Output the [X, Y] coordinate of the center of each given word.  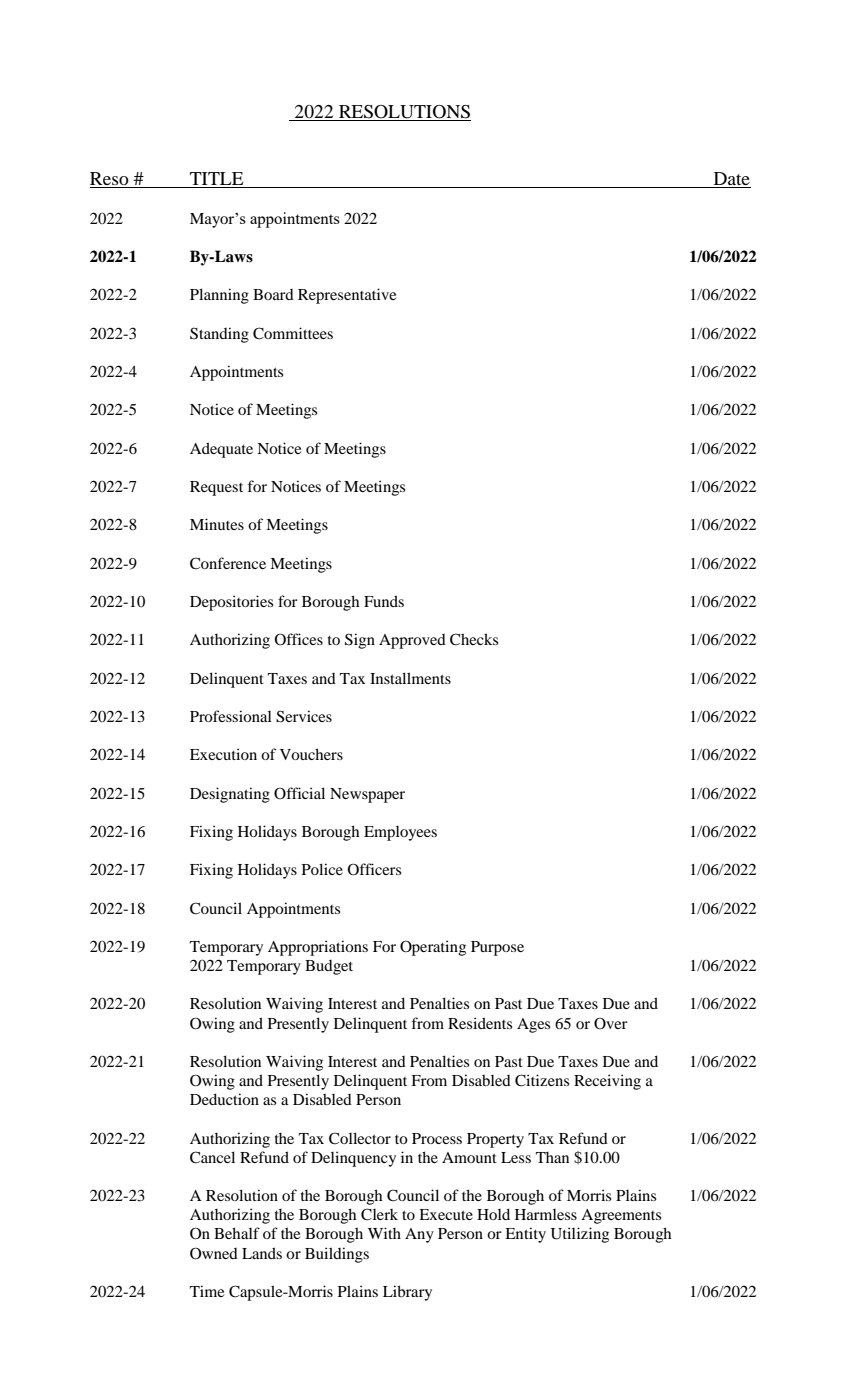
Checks [474, 639]
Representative [347, 296]
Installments [410, 678]
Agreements [621, 1216]
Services [304, 716]
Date [732, 178]
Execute [446, 1214]
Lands [262, 1253]
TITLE [217, 178]
